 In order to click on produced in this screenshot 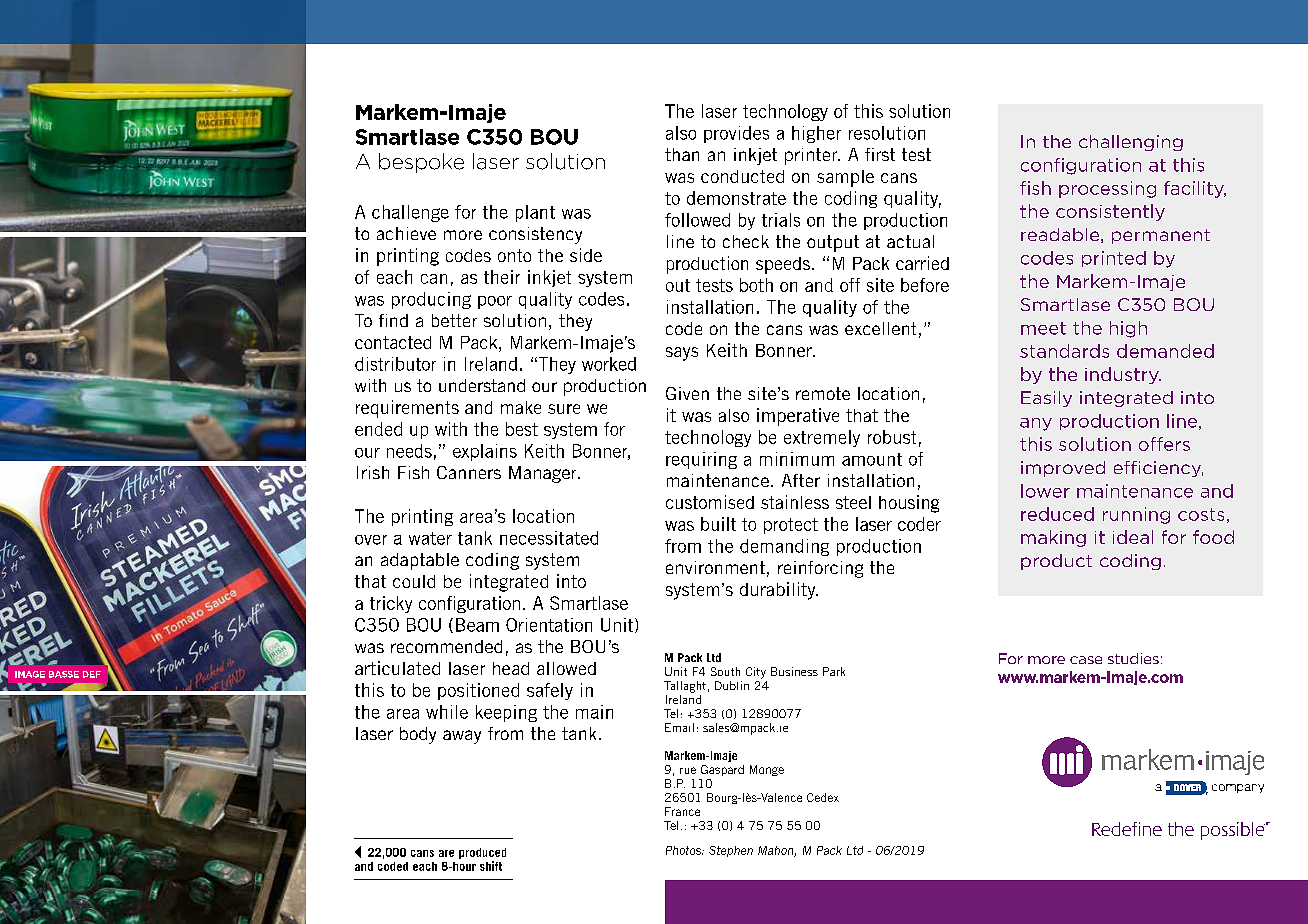, I will do `click(482, 855)`.
